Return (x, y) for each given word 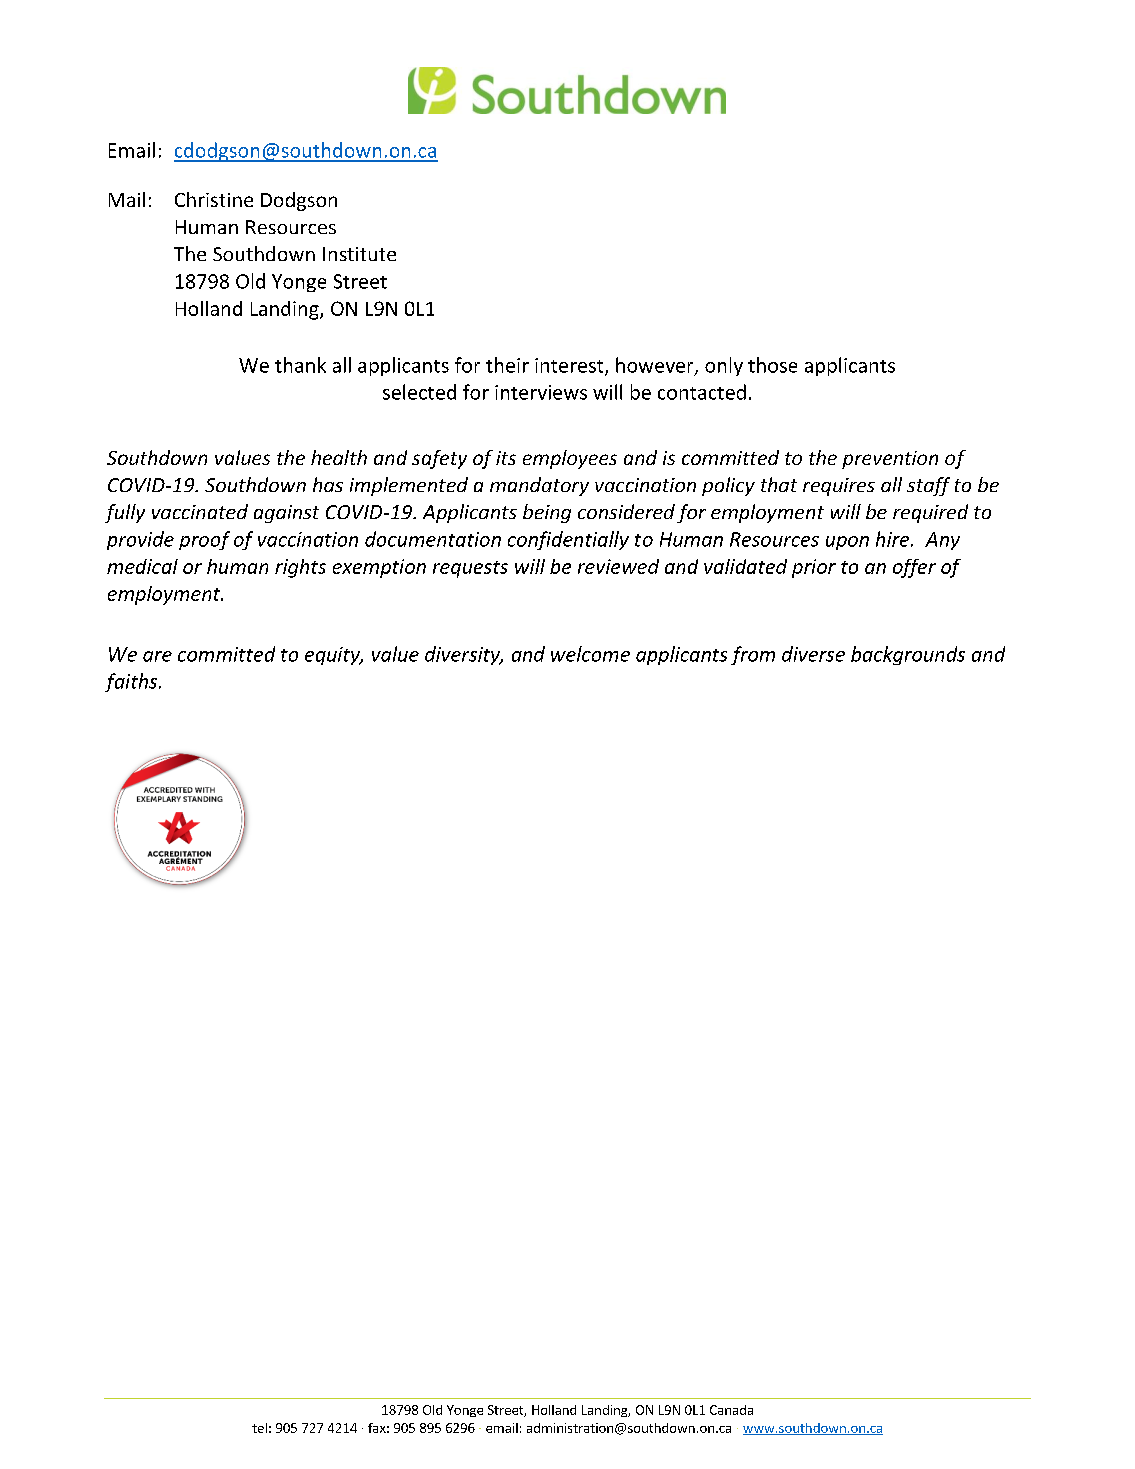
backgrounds (908, 655)
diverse (813, 654)
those (772, 365)
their (507, 365)
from (753, 655)
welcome (590, 654)
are (157, 656)
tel (259, 1428)
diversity (464, 655)
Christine (214, 199)
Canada (731, 1410)
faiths (132, 682)
